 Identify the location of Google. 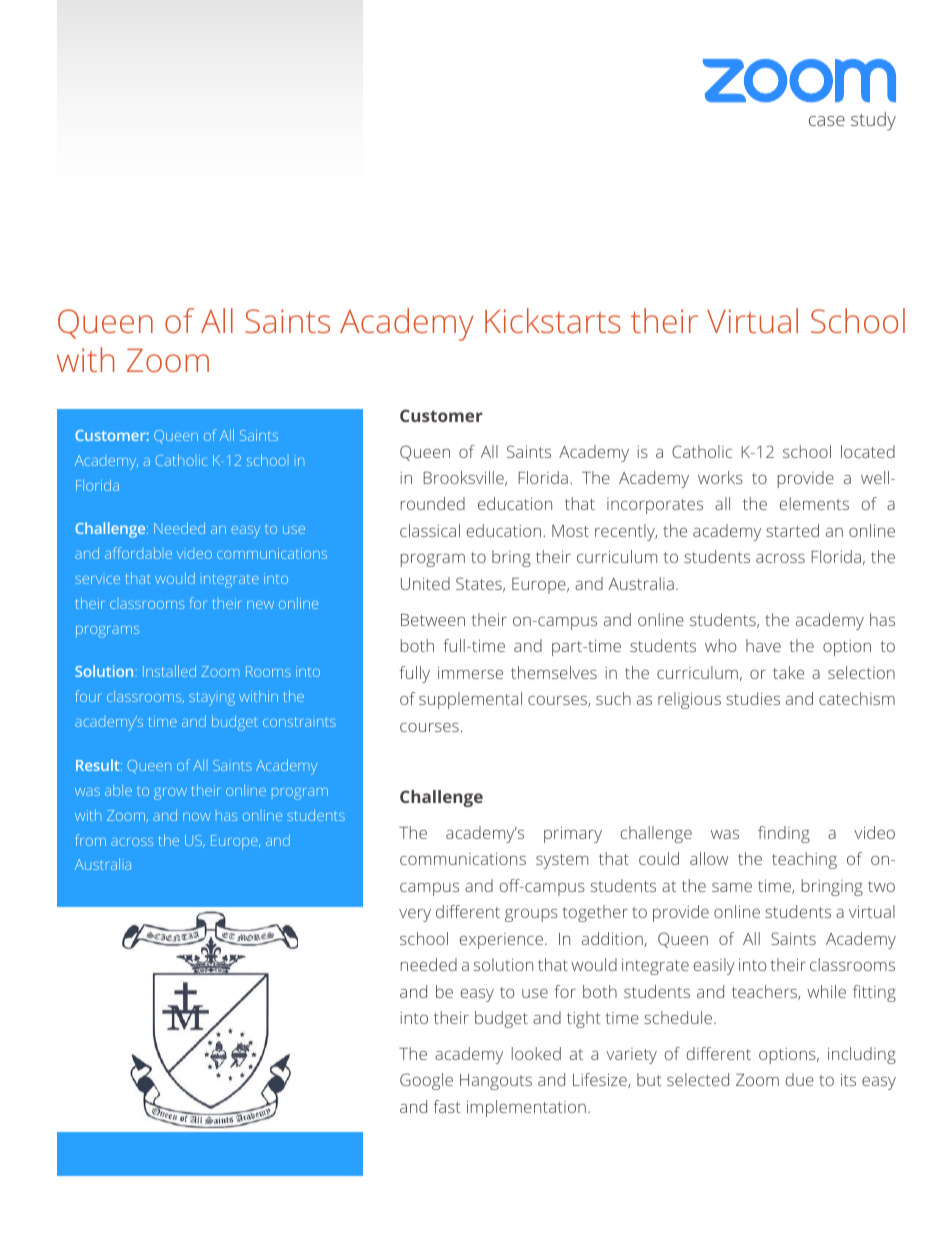
(426, 1081).
